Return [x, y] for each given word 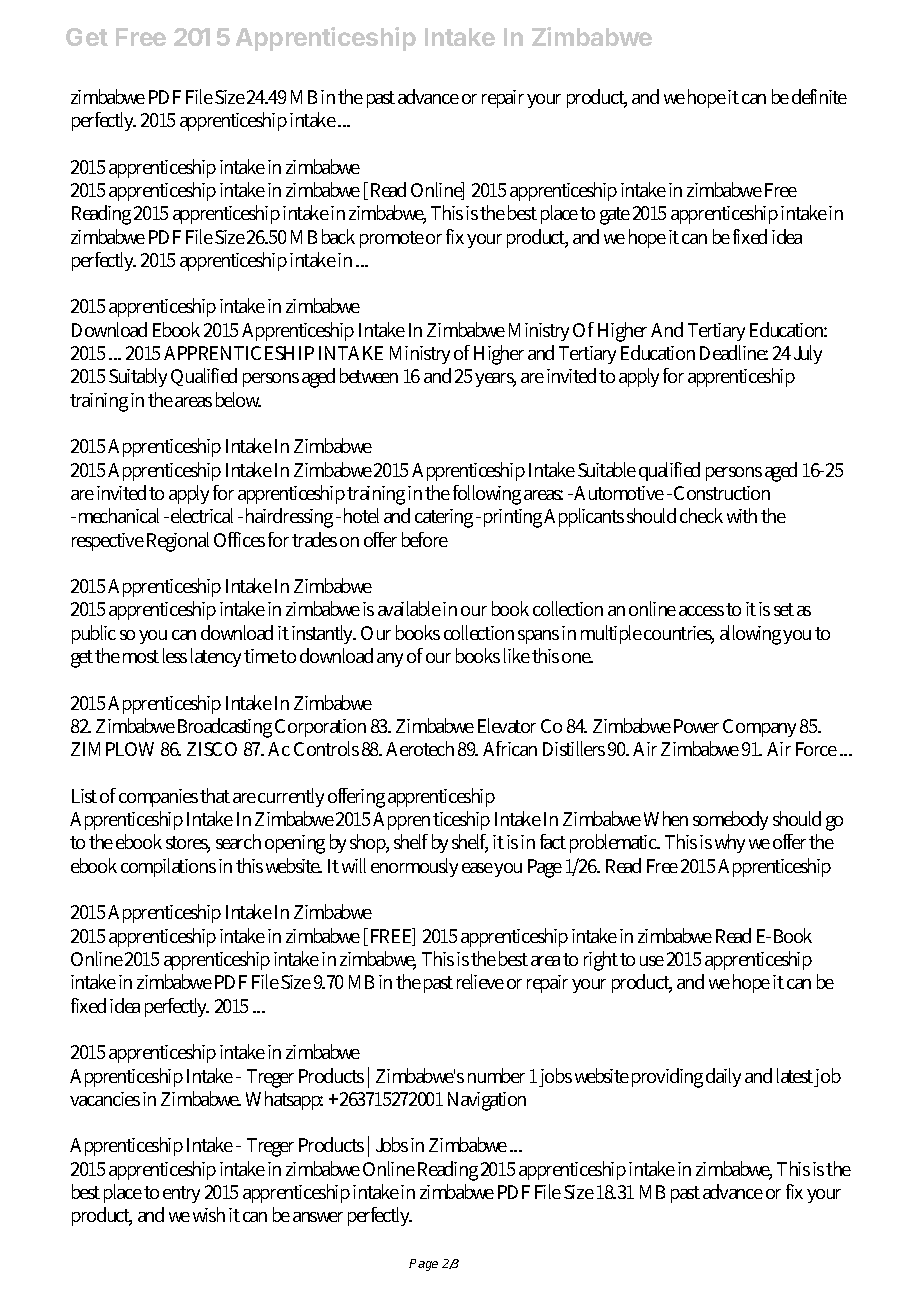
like [517, 655]
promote [392, 239]
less [175, 655]
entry [181, 1194]
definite [819, 96]
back [338, 236]
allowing [750, 635]
